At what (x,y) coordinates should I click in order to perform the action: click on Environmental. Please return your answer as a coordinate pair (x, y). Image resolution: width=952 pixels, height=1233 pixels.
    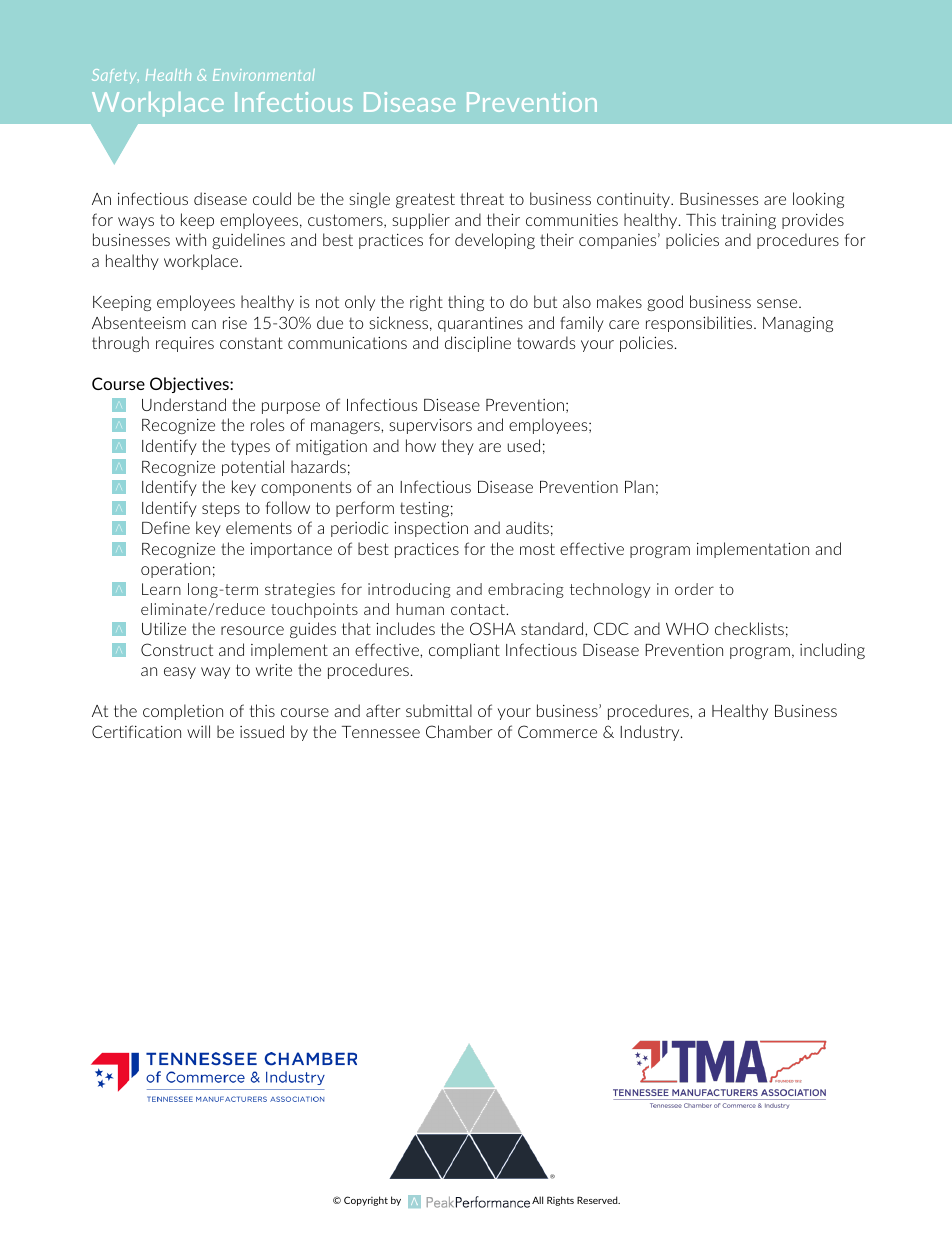
    Looking at the image, I should click on (264, 75).
